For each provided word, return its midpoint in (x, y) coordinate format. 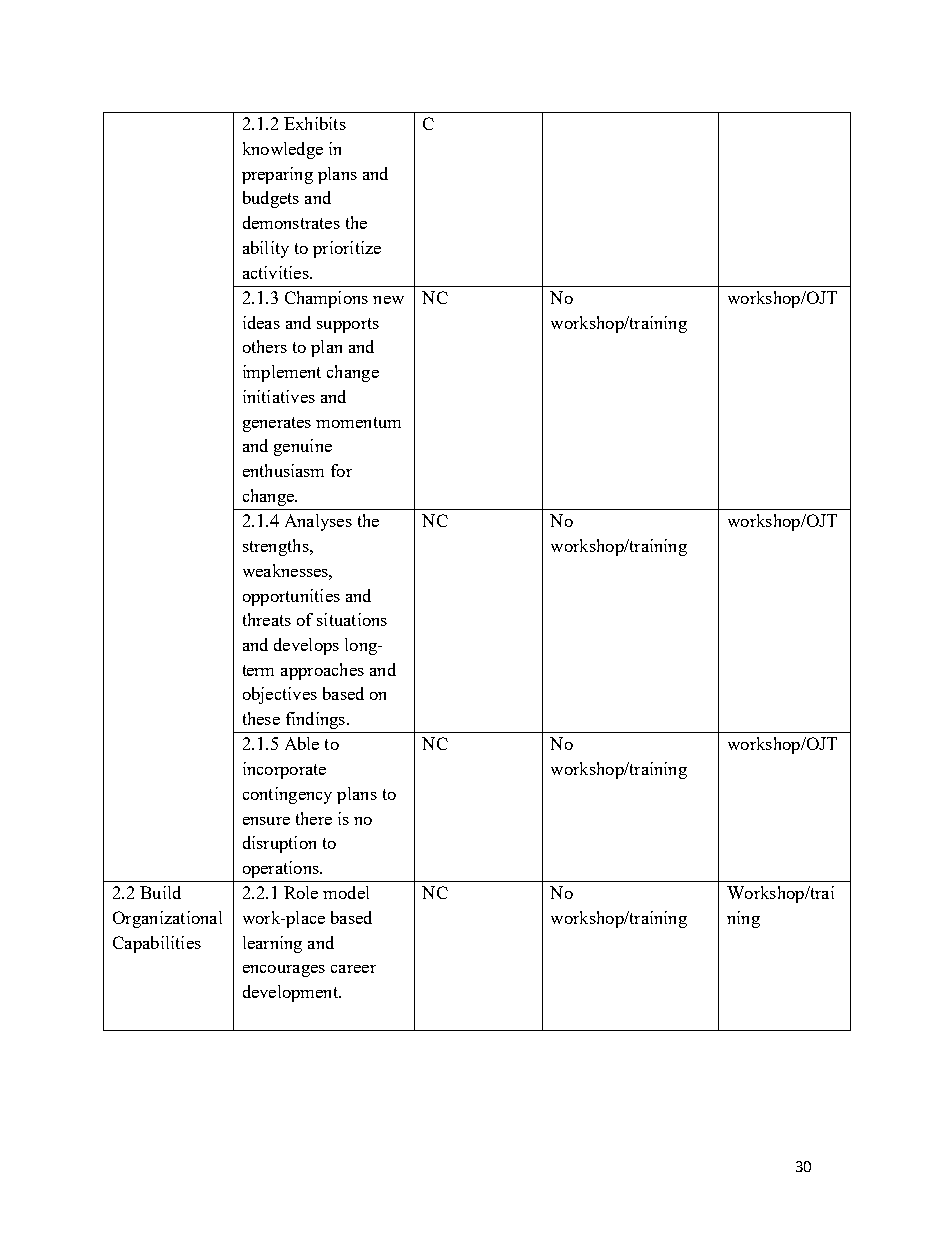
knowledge (283, 150)
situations (352, 619)
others (265, 346)
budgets (271, 199)
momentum (358, 422)
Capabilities (157, 944)
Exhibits (315, 123)
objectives (280, 695)
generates (277, 424)
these (261, 718)
